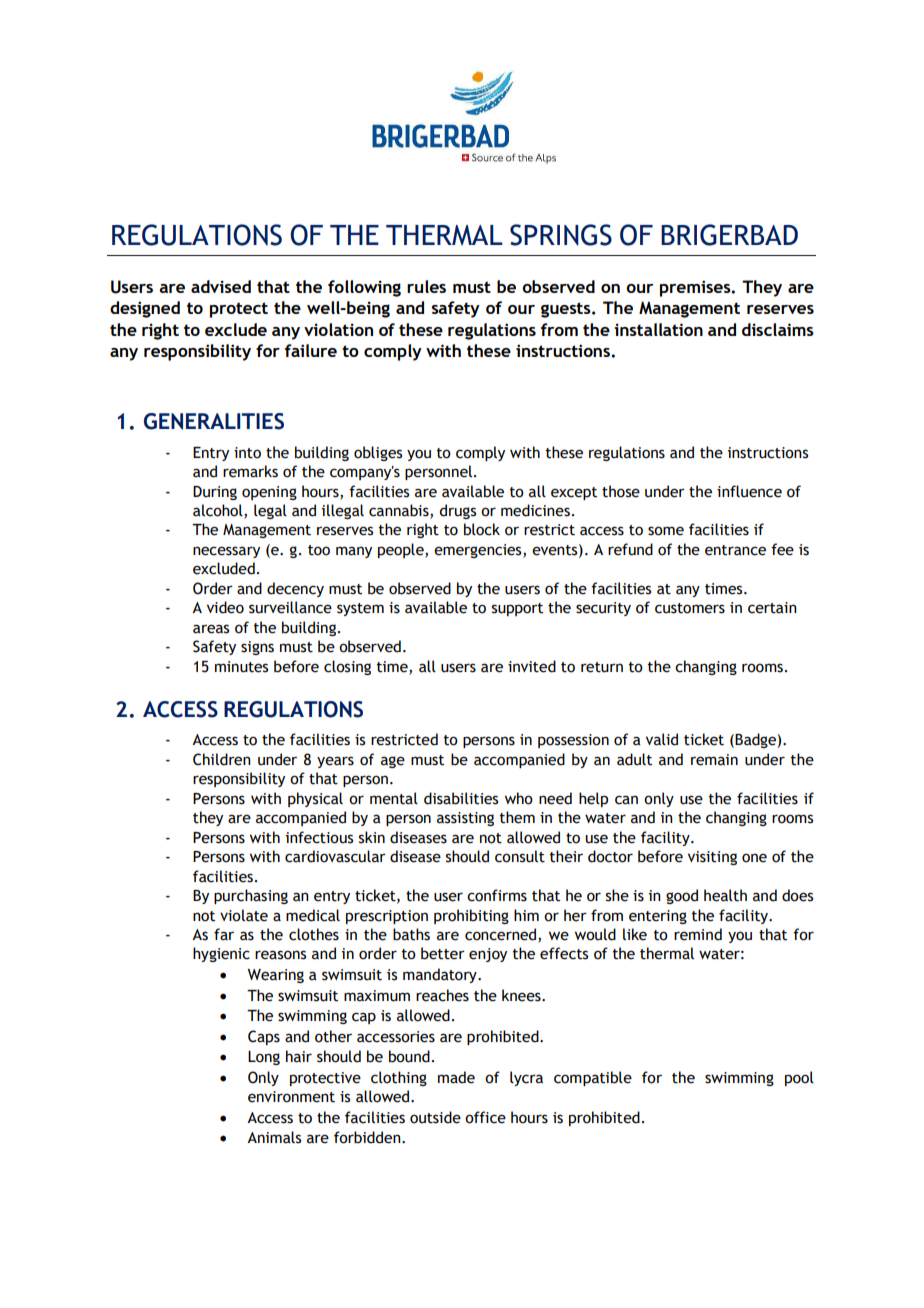  What do you see at coordinates (485, 1117) in the document?
I see `office` at bounding box center [485, 1117].
